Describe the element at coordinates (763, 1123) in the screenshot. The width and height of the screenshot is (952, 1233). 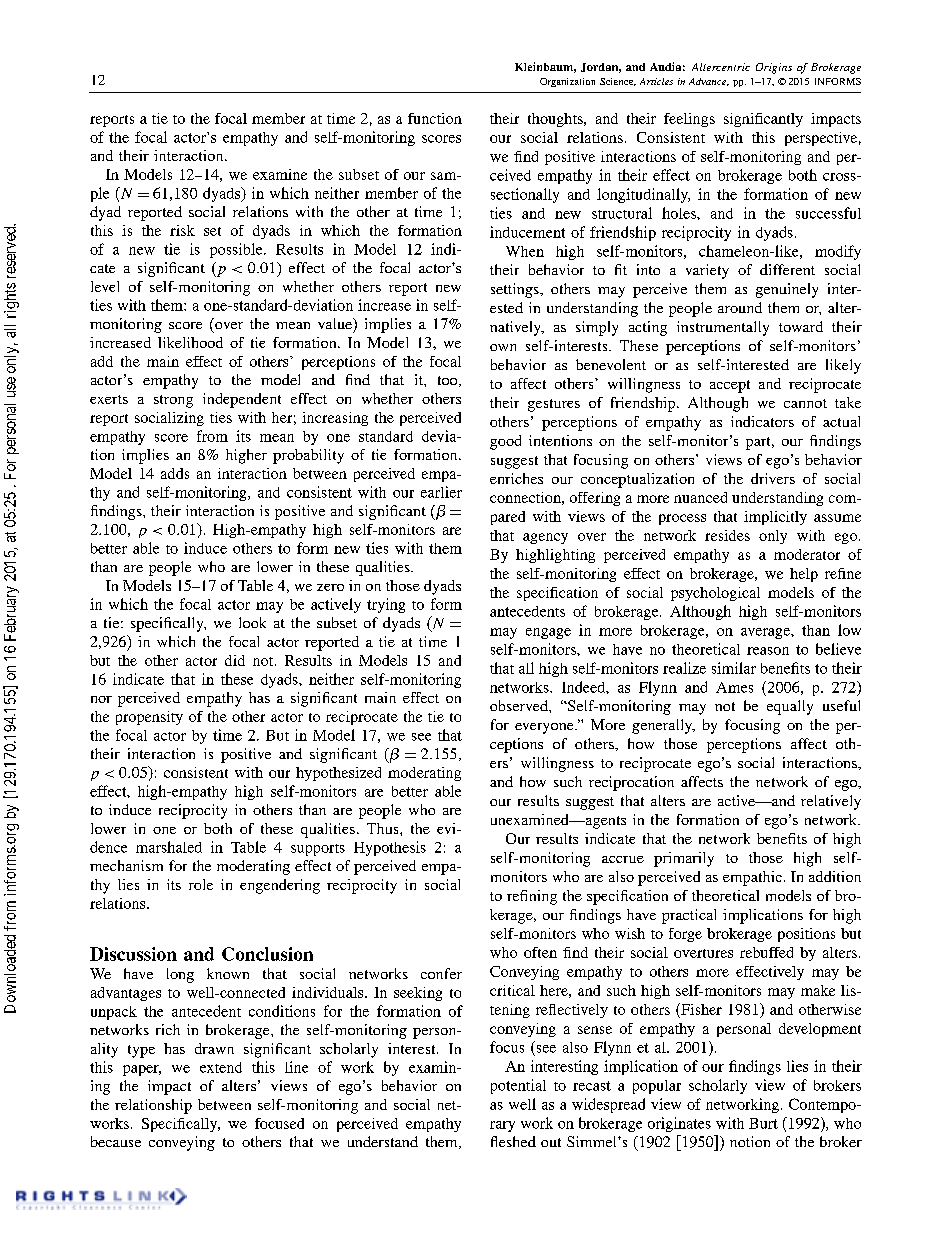
I see `Burt` at that location.
